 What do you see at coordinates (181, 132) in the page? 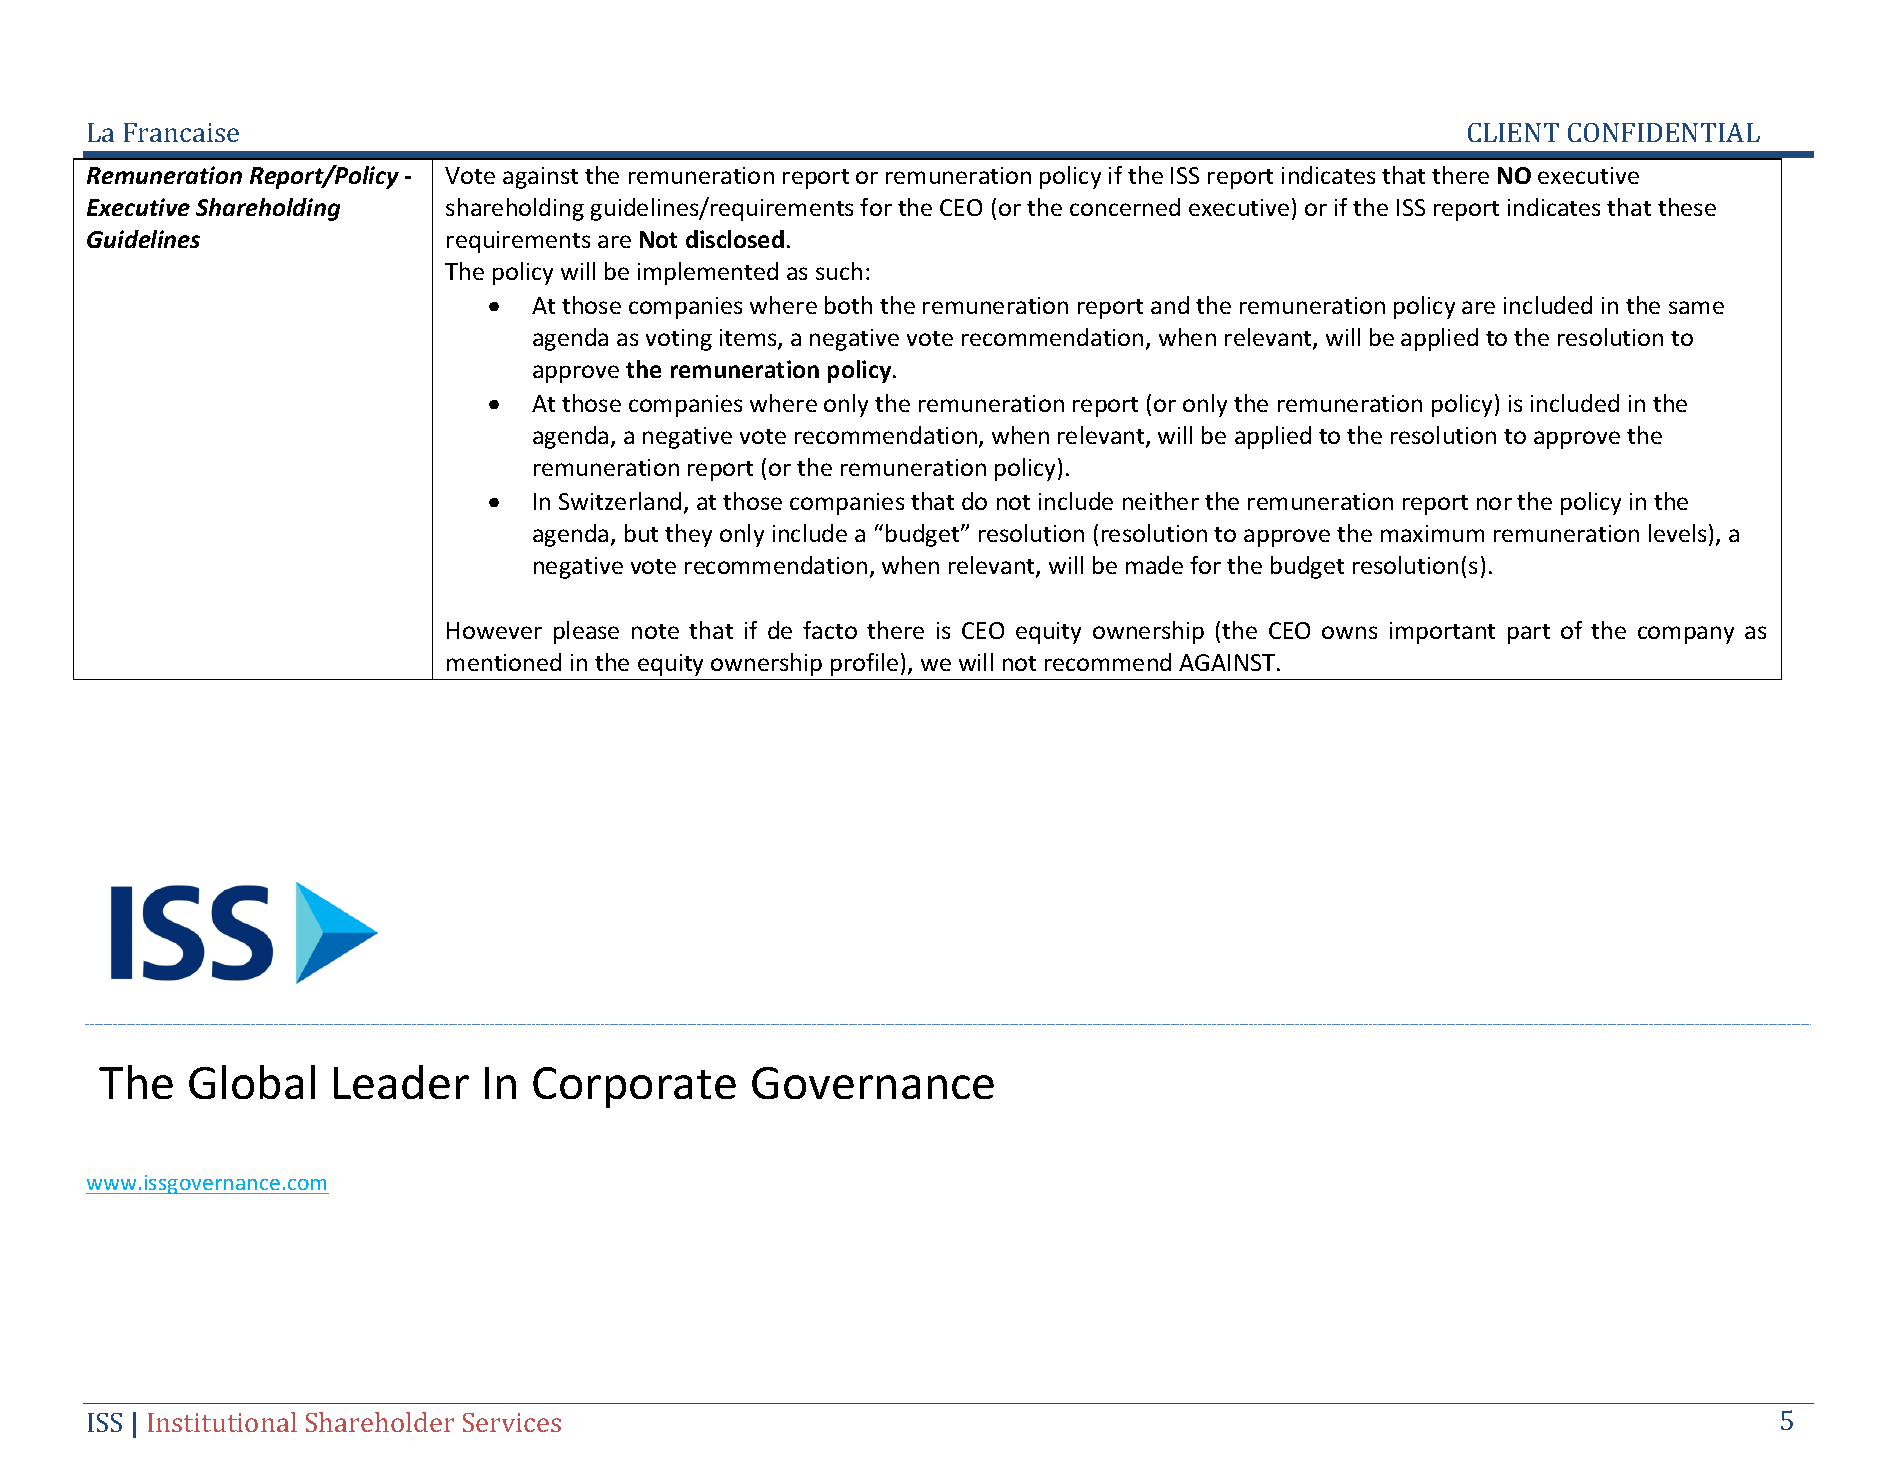
I see `Francaise` at bounding box center [181, 132].
